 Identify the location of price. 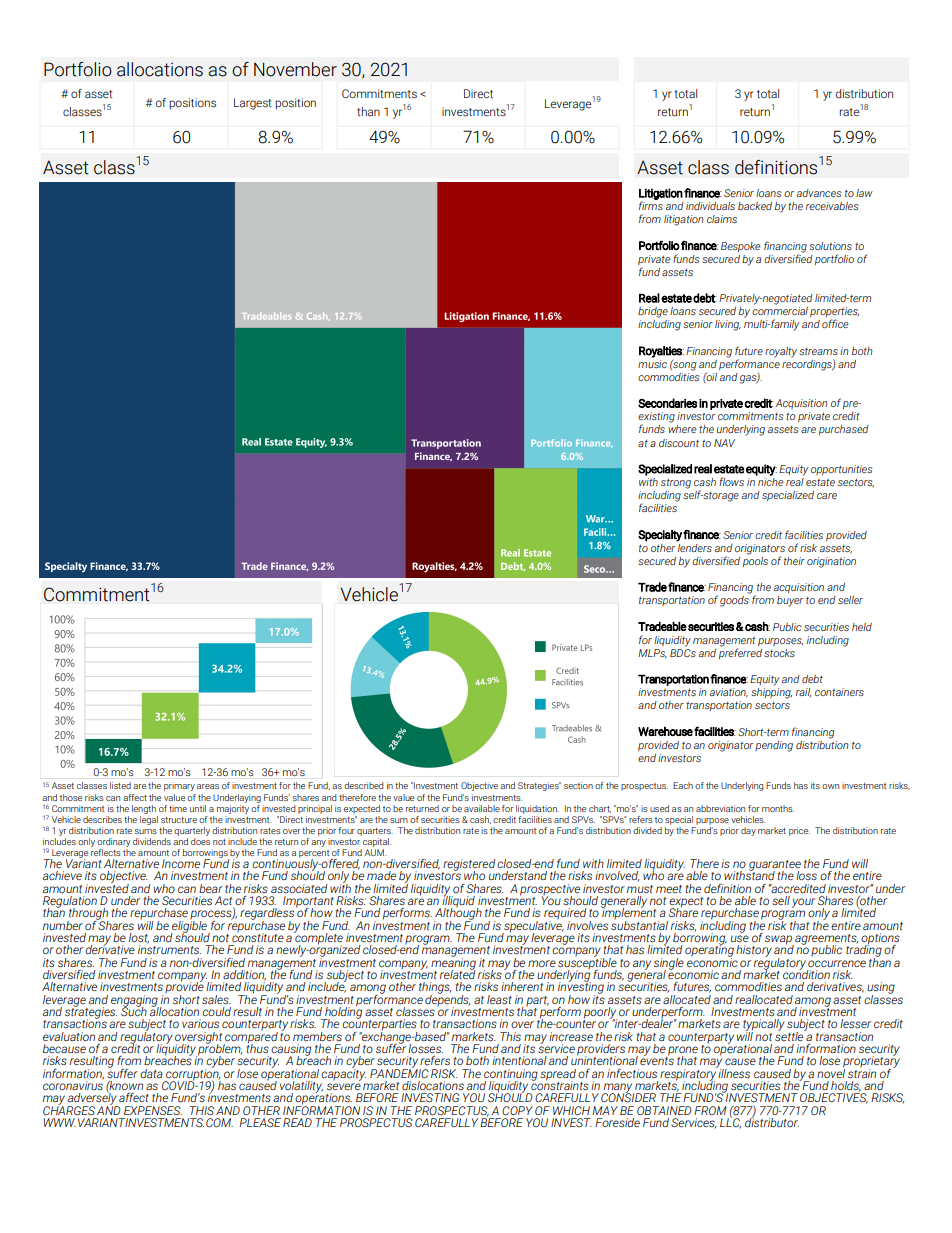
(799, 831).
